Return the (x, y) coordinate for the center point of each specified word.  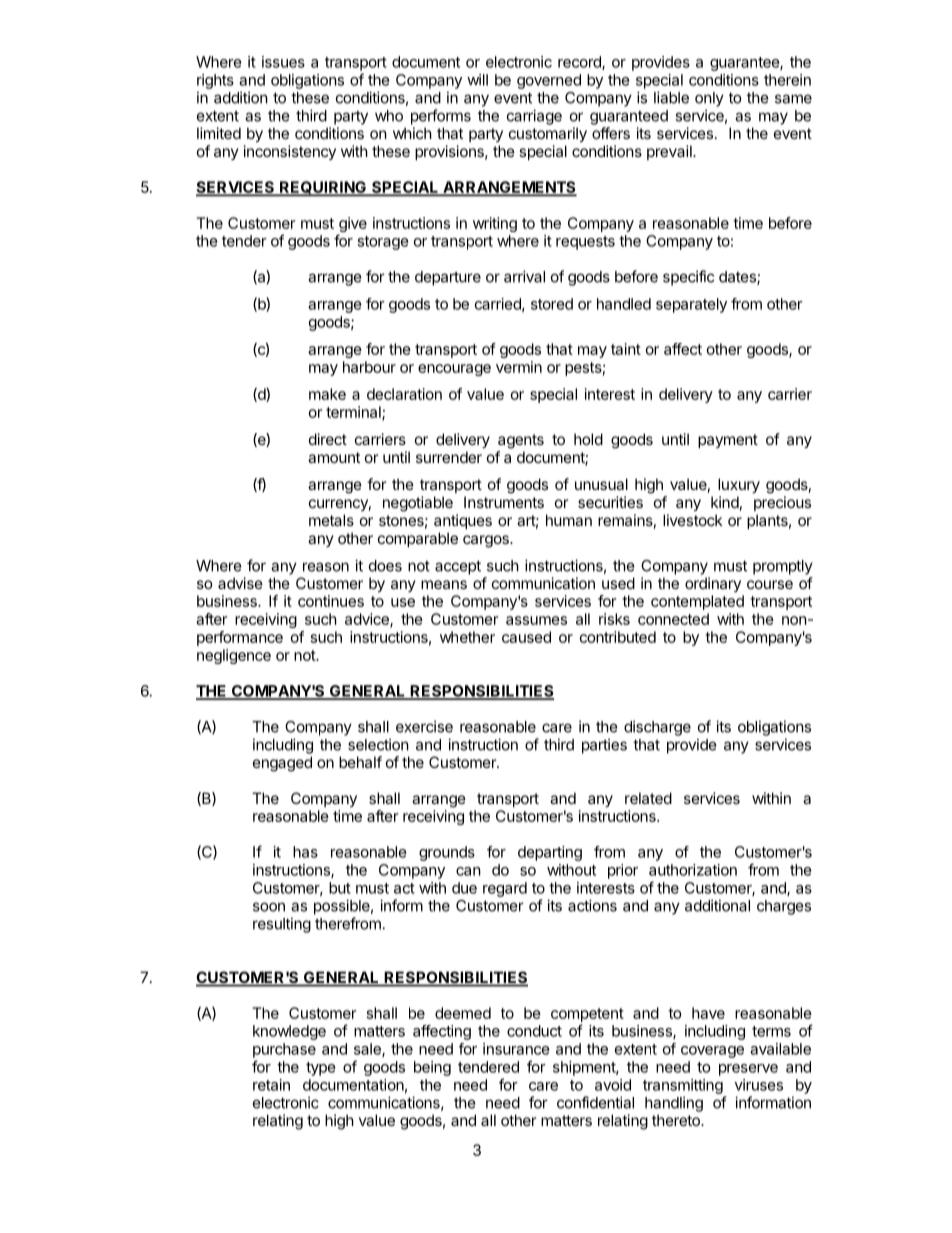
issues (283, 62)
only (709, 99)
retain (271, 1085)
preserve (748, 1070)
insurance (516, 1049)
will (477, 80)
